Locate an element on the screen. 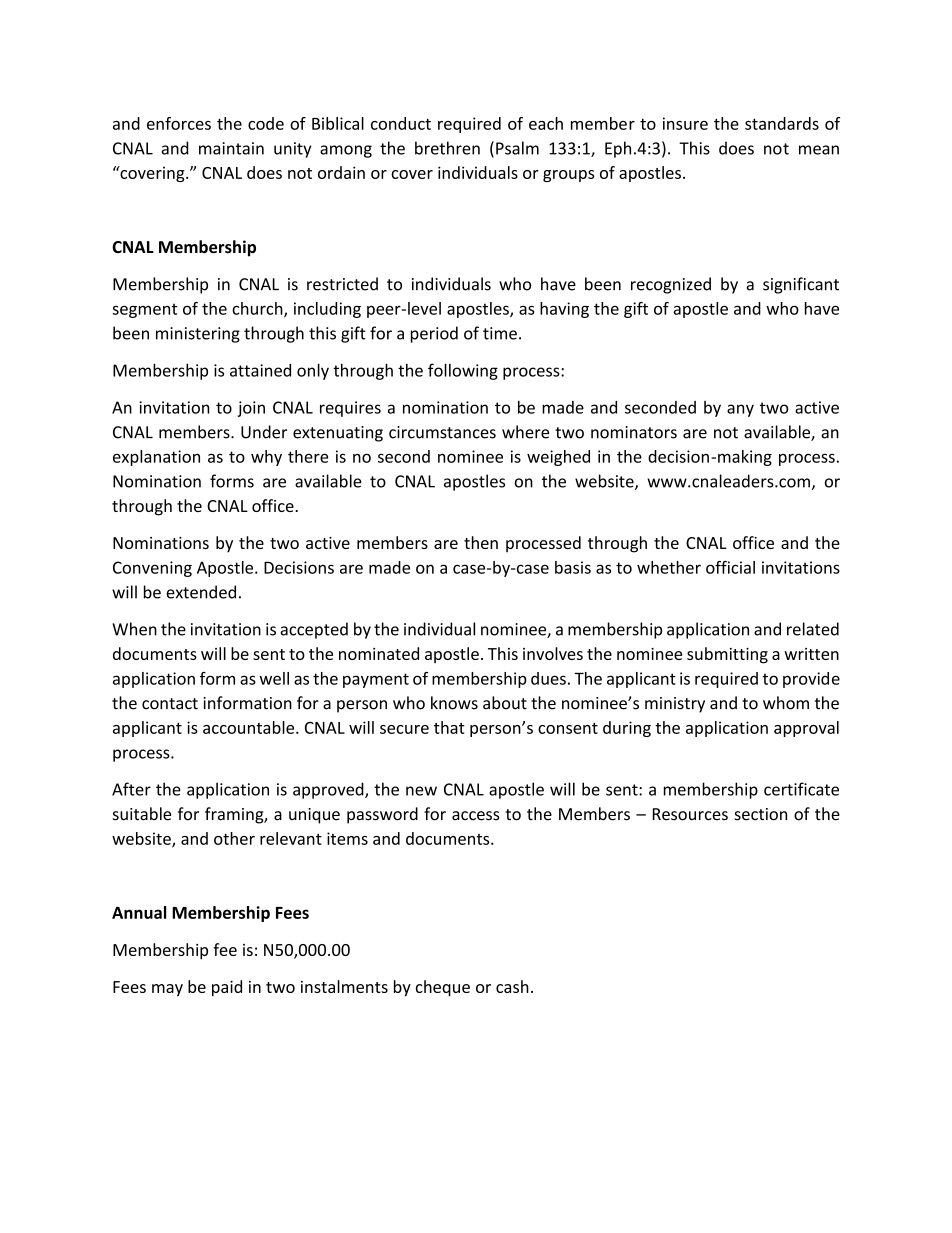  ministering is located at coordinates (198, 335).
